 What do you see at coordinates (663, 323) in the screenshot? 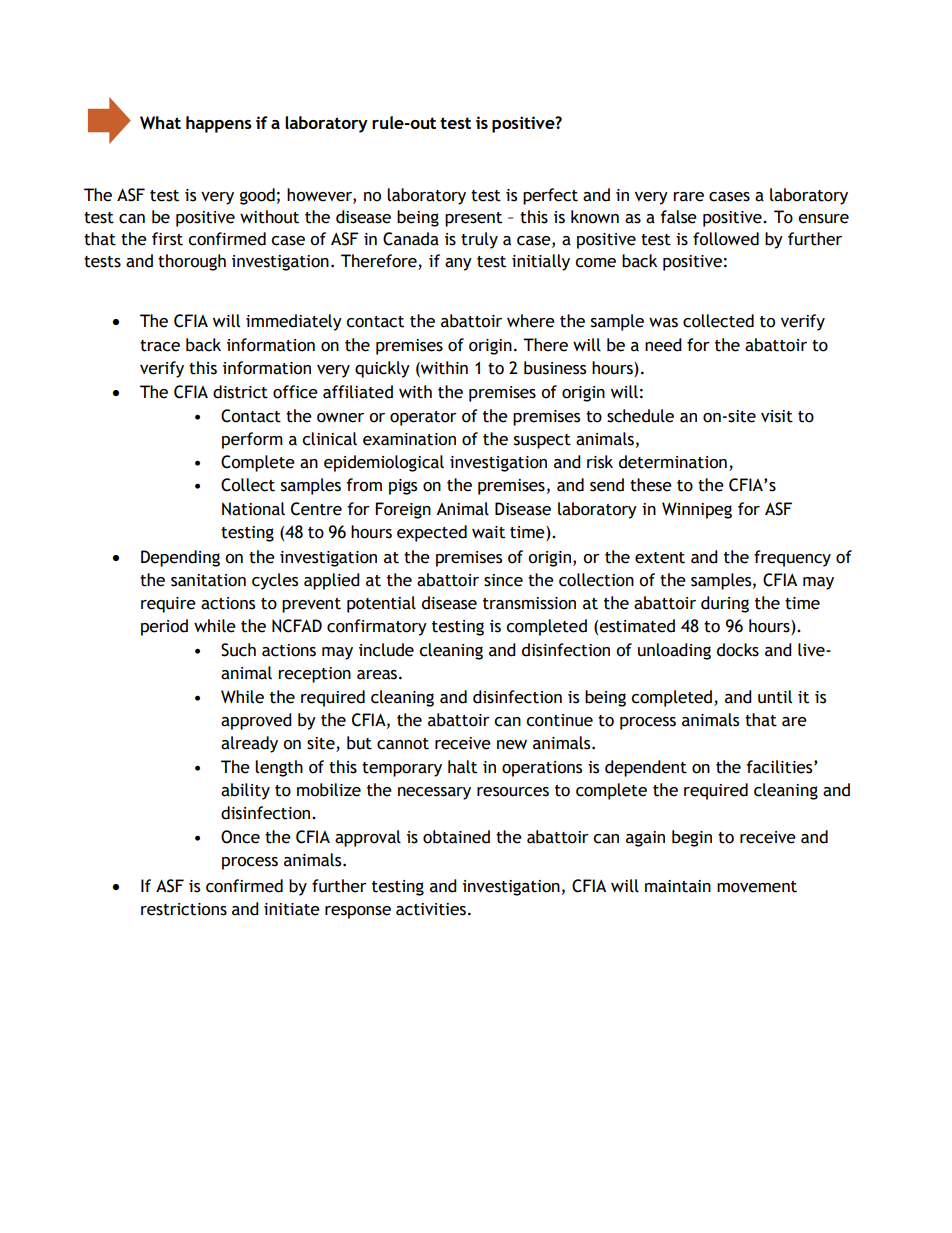
I see `was` at bounding box center [663, 323].
